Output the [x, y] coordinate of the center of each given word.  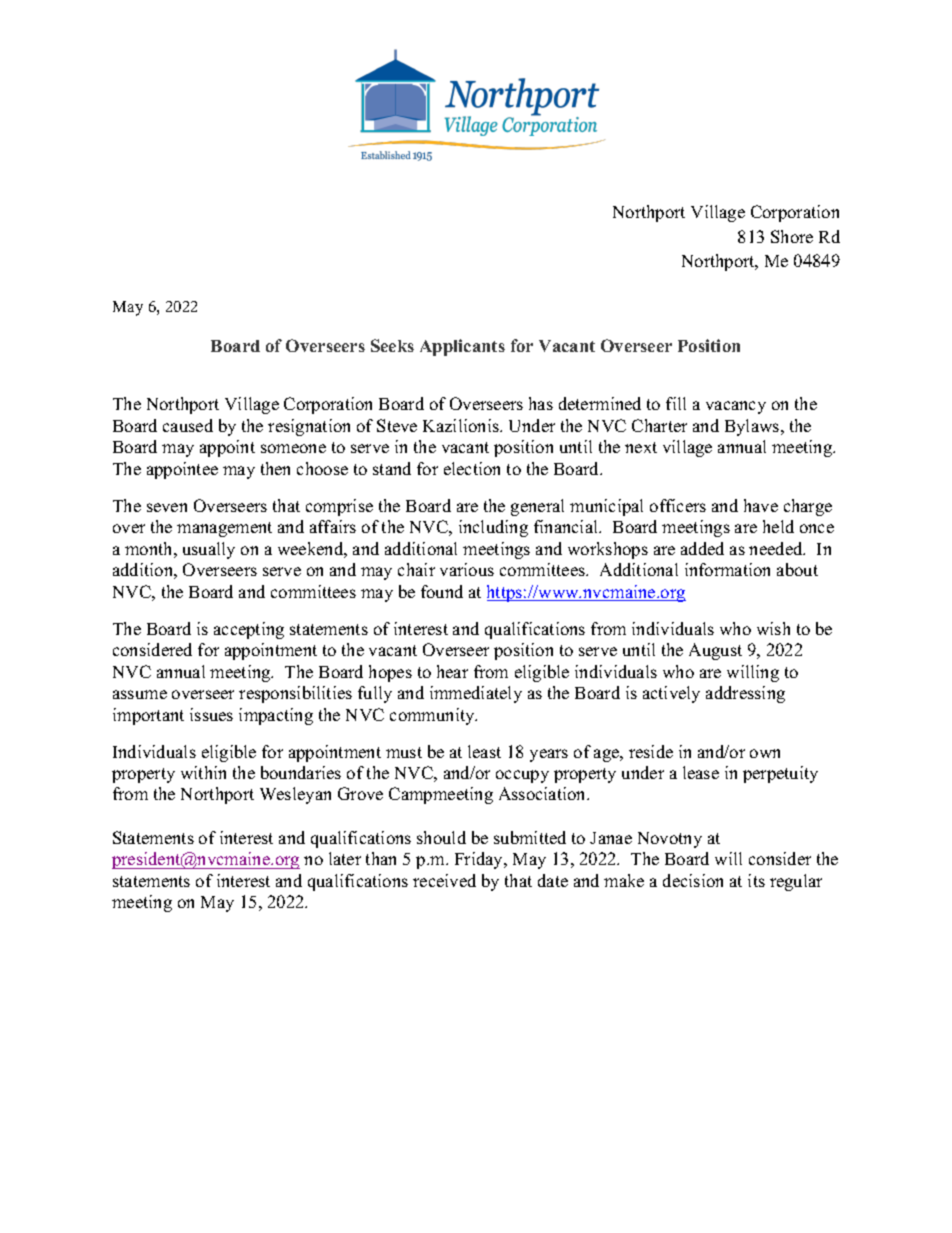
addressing [745, 694]
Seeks [392, 345]
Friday [480, 860]
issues [211, 714]
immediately [476, 694]
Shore [792, 236]
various [467, 569]
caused [188, 425]
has [541, 403]
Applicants [462, 347]
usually [209, 550]
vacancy [736, 407]
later [345, 858]
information [727, 569]
